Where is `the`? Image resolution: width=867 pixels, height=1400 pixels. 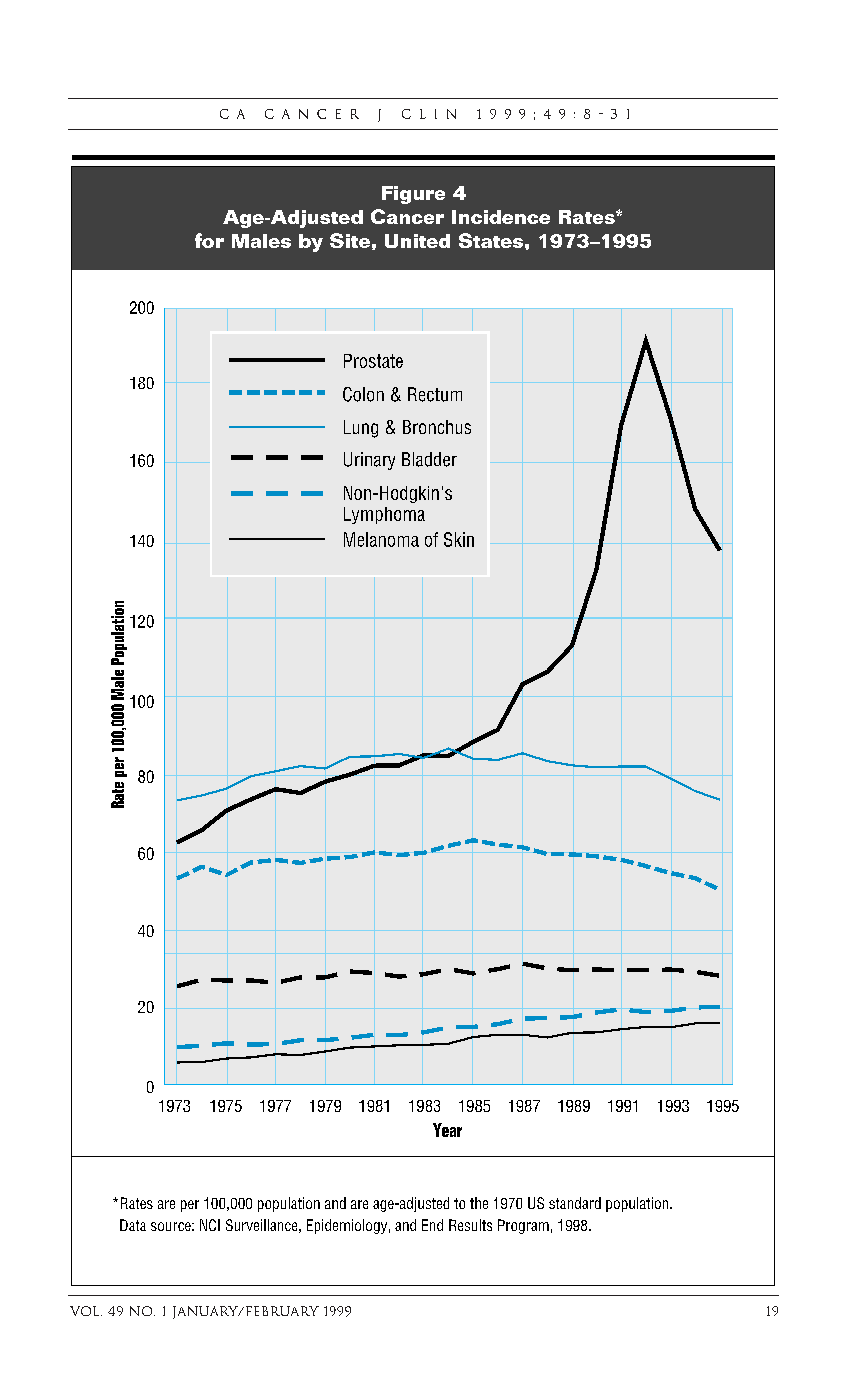 the is located at coordinates (479, 1203).
